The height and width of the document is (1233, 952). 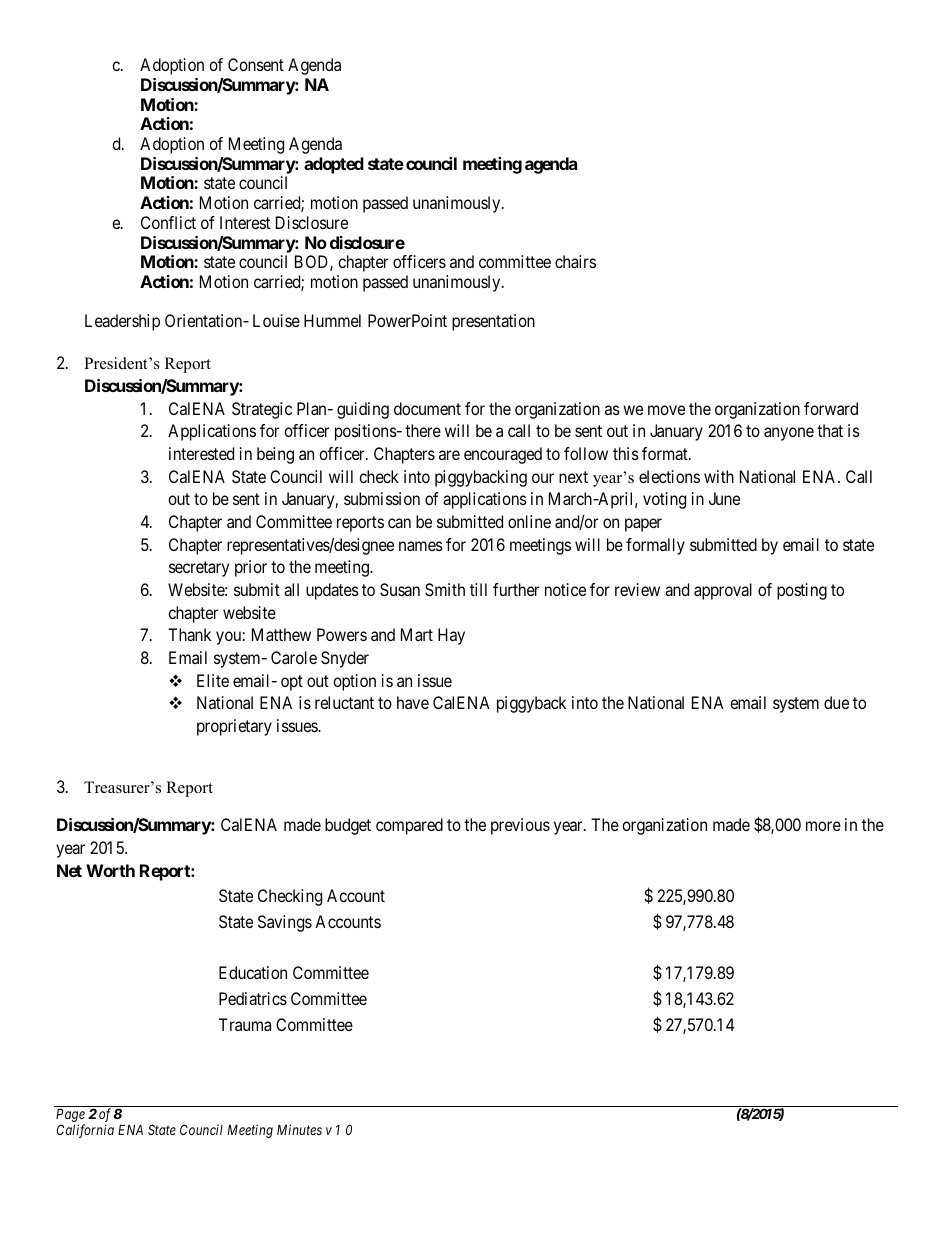 I want to click on adopted, so click(x=334, y=165).
